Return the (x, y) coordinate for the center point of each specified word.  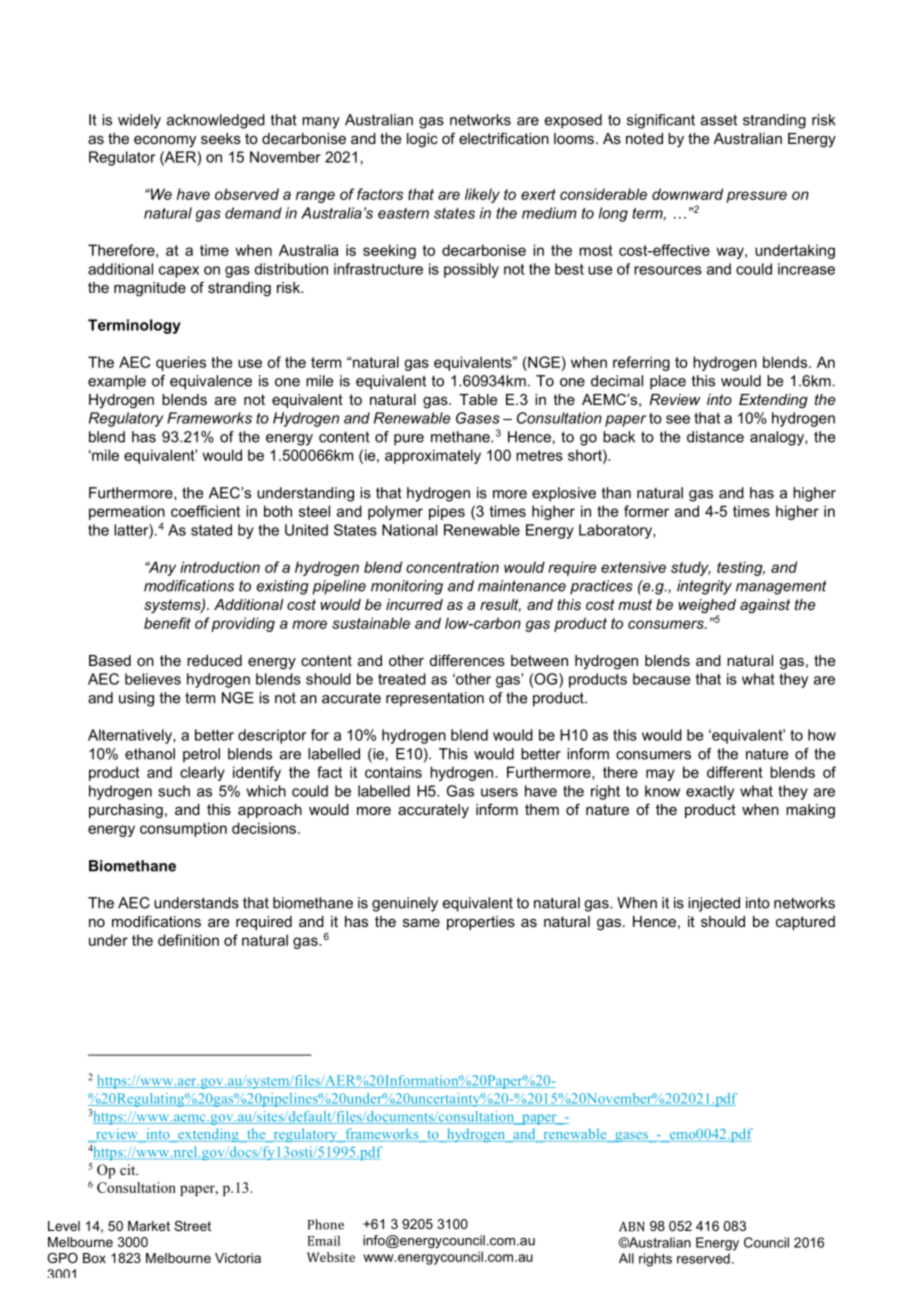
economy (165, 142)
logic (422, 140)
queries (181, 363)
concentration (452, 567)
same (421, 923)
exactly (710, 792)
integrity (704, 587)
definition (188, 940)
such (174, 791)
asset (719, 120)
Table (478, 399)
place (668, 382)
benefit (167, 623)
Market (149, 1226)
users (499, 792)
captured (805, 923)
